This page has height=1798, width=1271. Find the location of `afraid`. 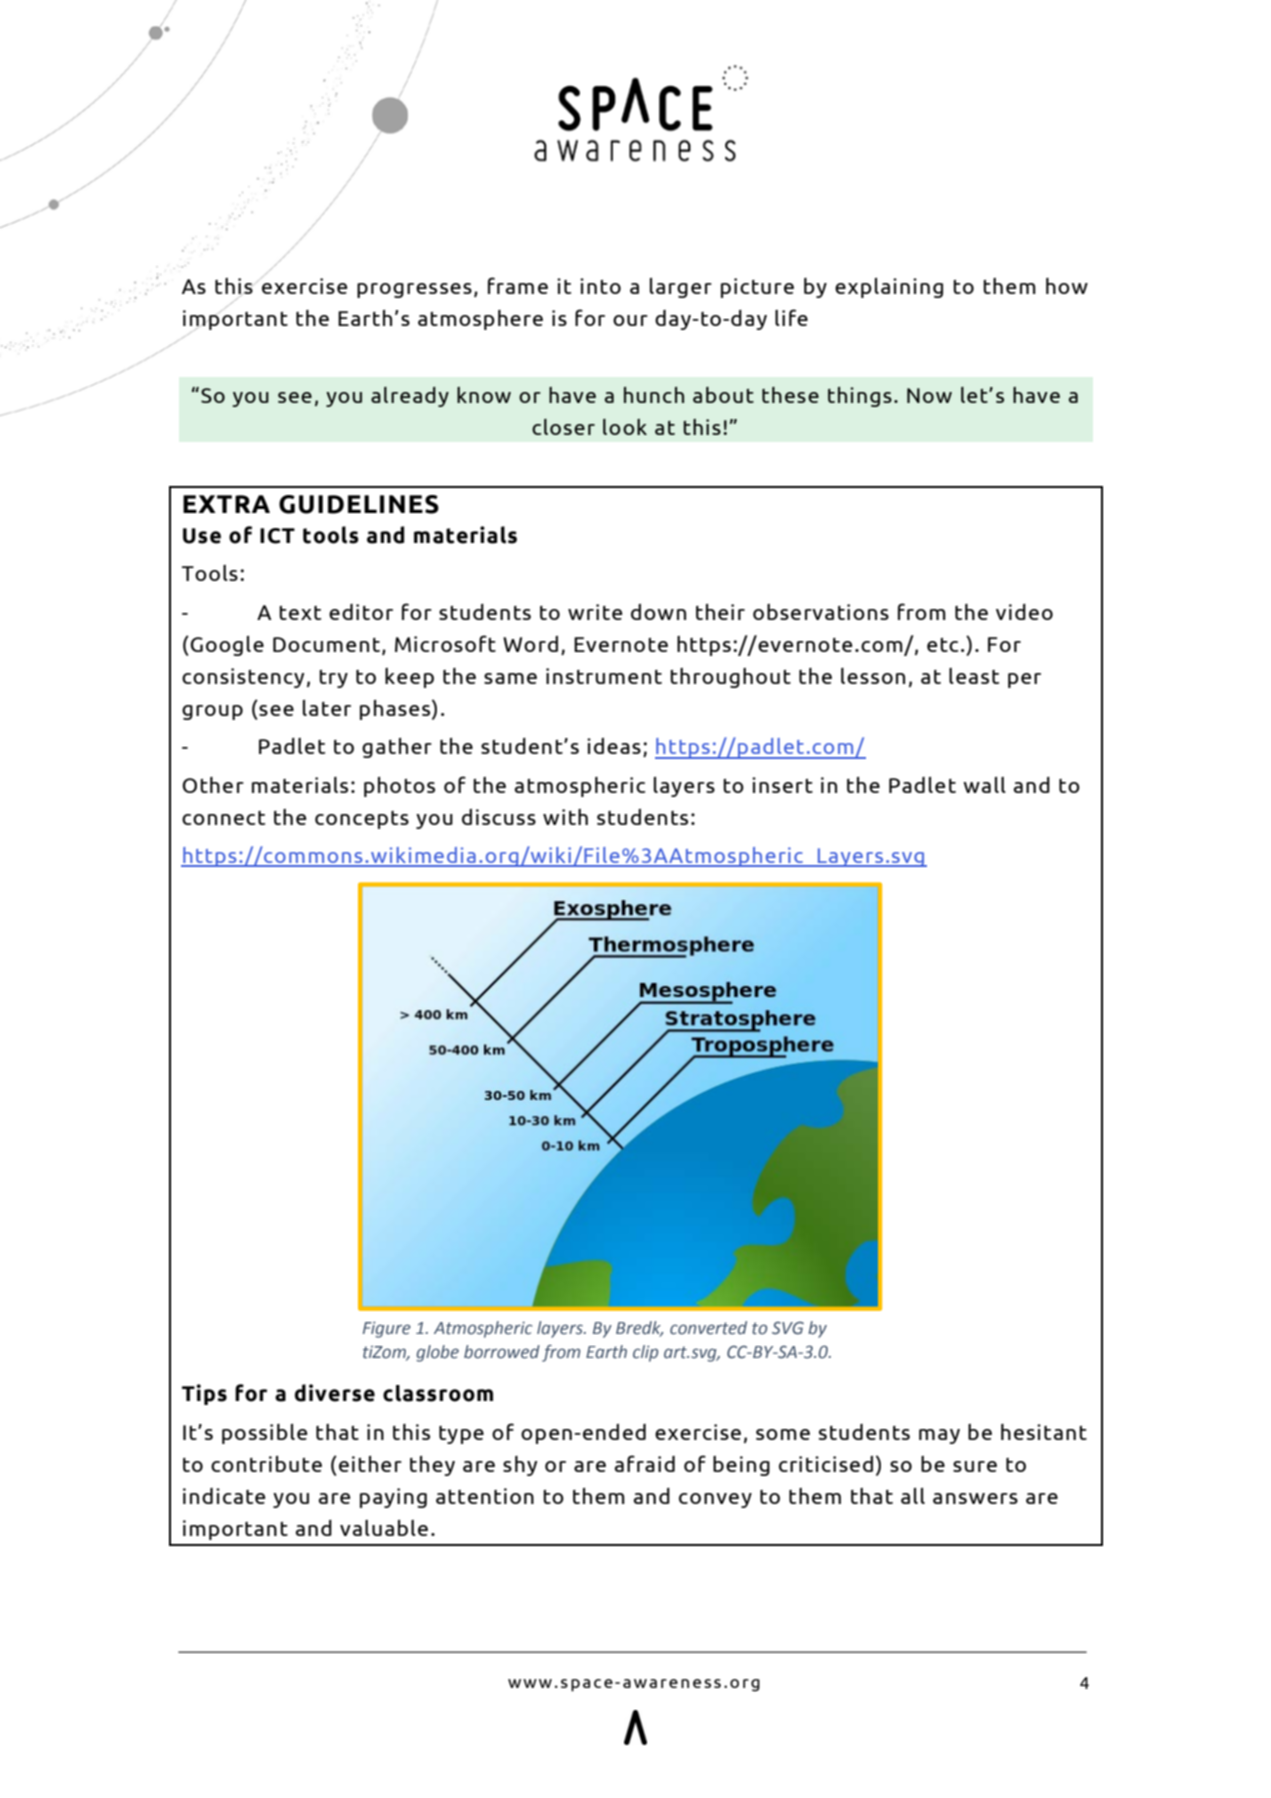

afraid is located at coordinates (645, 1463).
